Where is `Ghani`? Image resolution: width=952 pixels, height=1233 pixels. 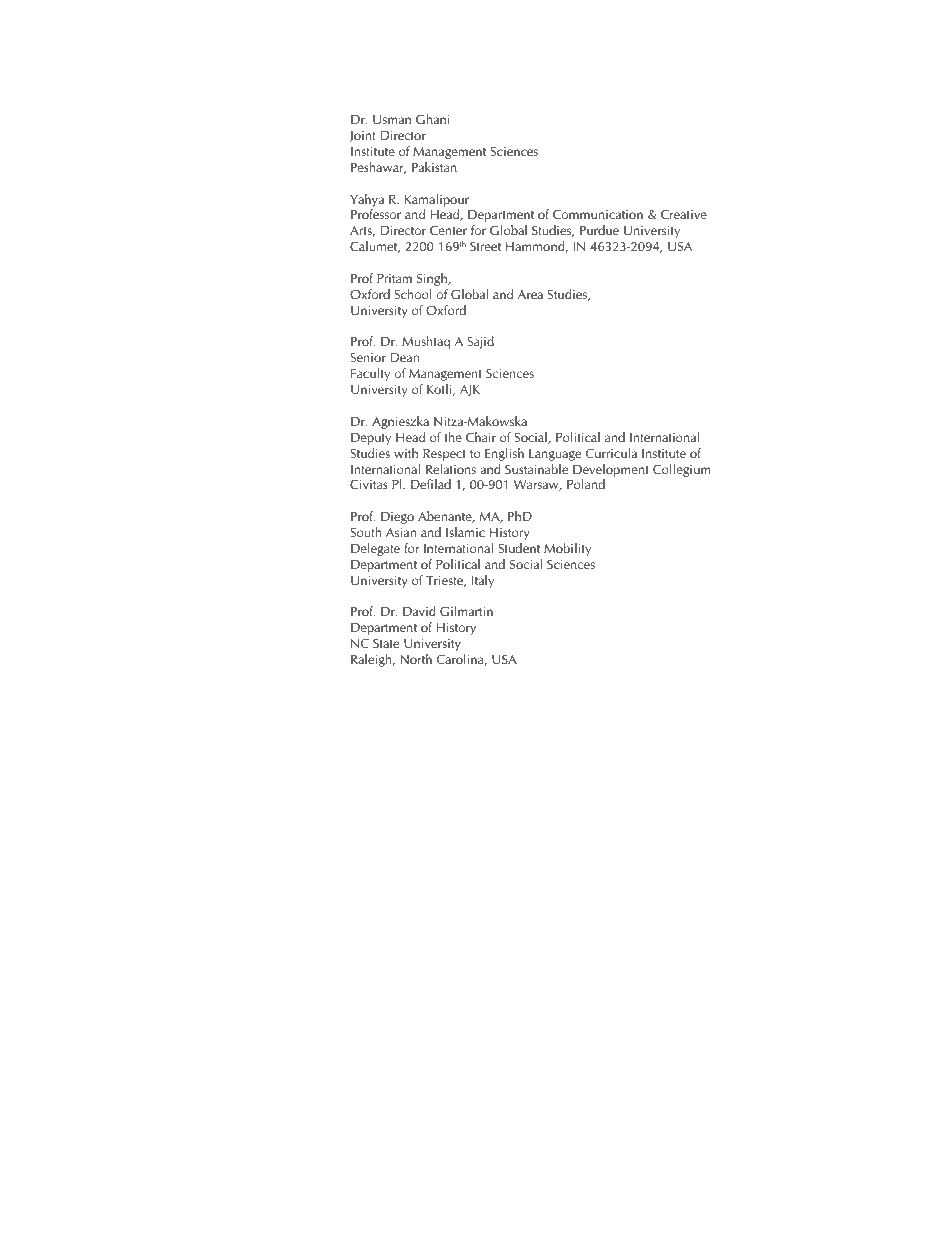 Ghani is located at coordinates (432, 119).
